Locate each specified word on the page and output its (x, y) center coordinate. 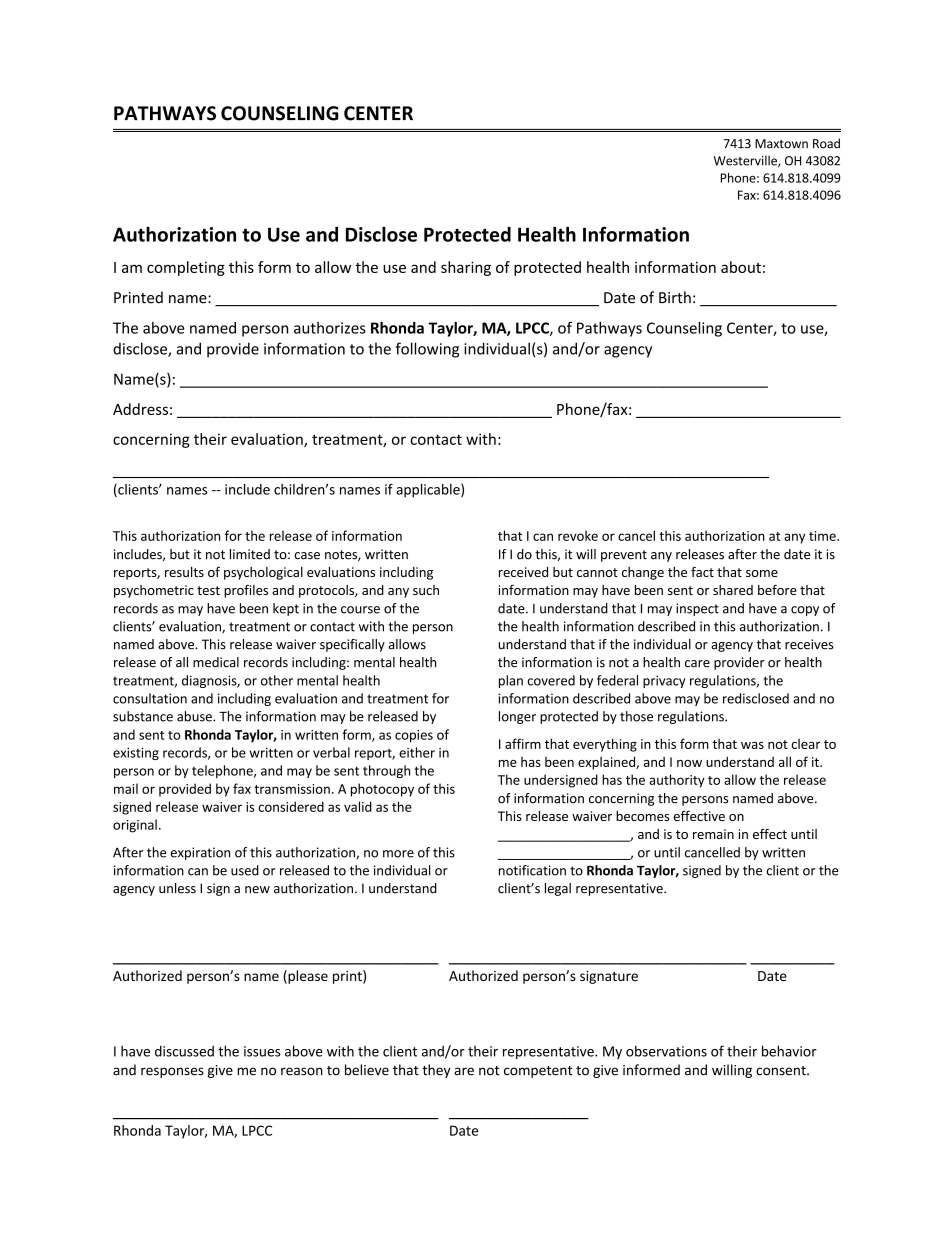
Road (826, 143)
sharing (466, 268)
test (208, 590)
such (426, 590)
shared (733, 590)
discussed (184, 1051)
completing (186, 268)
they (436, 1071)
